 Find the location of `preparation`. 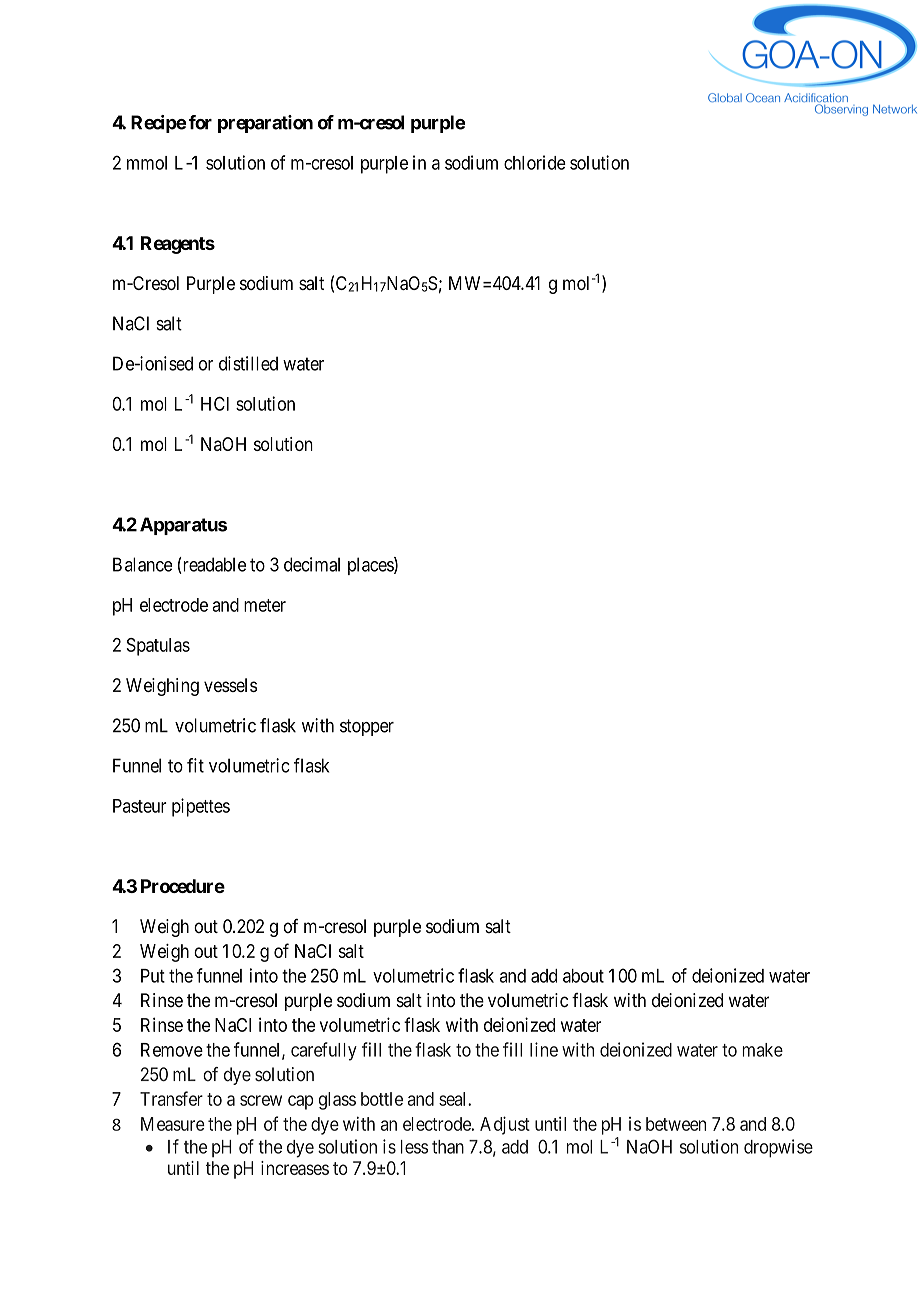

preparation is located at coordinates (265, 124).
